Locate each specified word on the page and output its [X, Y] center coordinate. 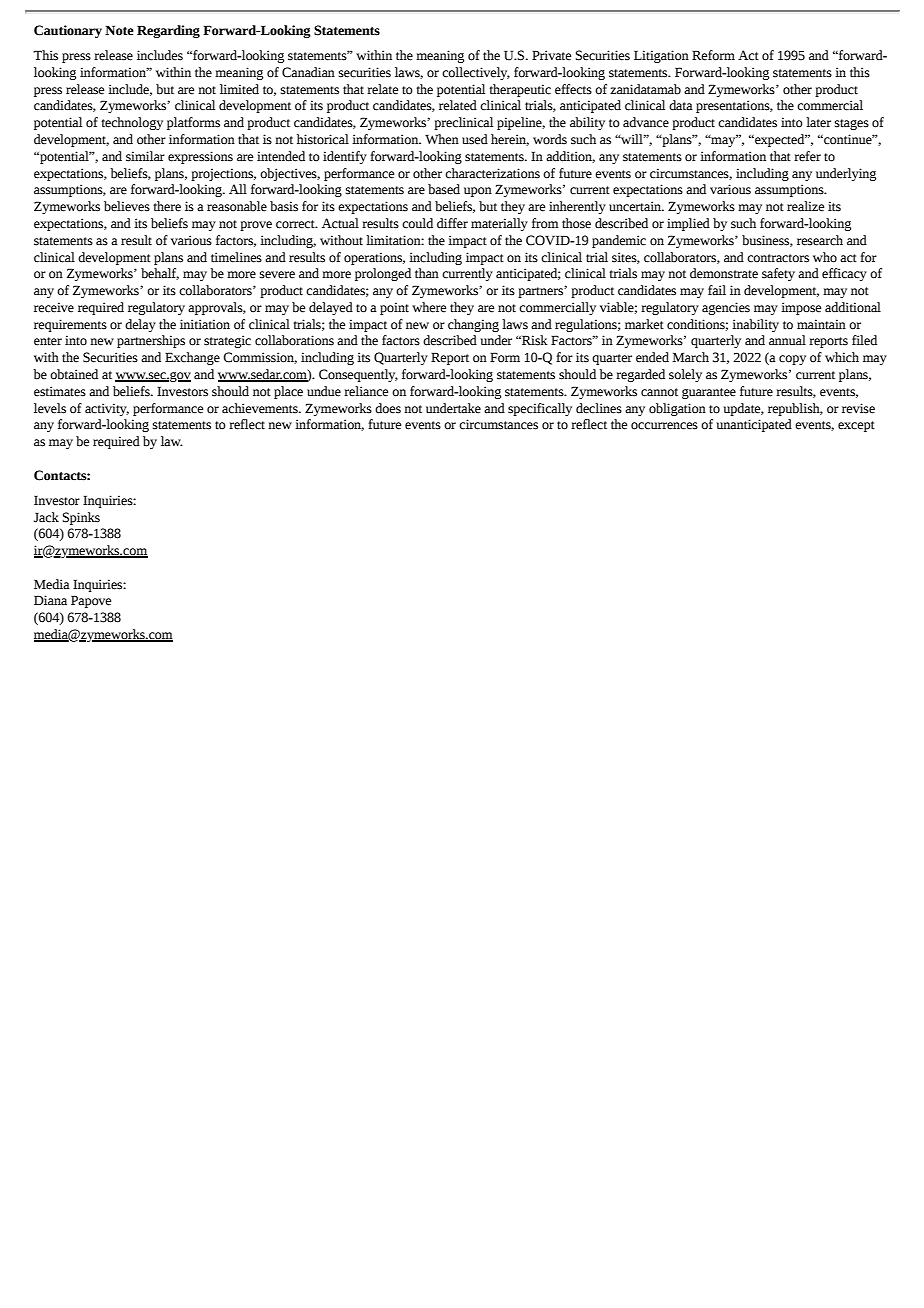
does [388, 408]
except [856, 426]
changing [473, 325]
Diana [50, 600]
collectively [476, 73]
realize [805, 206]
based [444, 189]
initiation [205, 324]
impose [801, 308]
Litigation [661, 56]
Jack [46, 517]
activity [107, 409]
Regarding [168, 31]
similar [145, 156]
